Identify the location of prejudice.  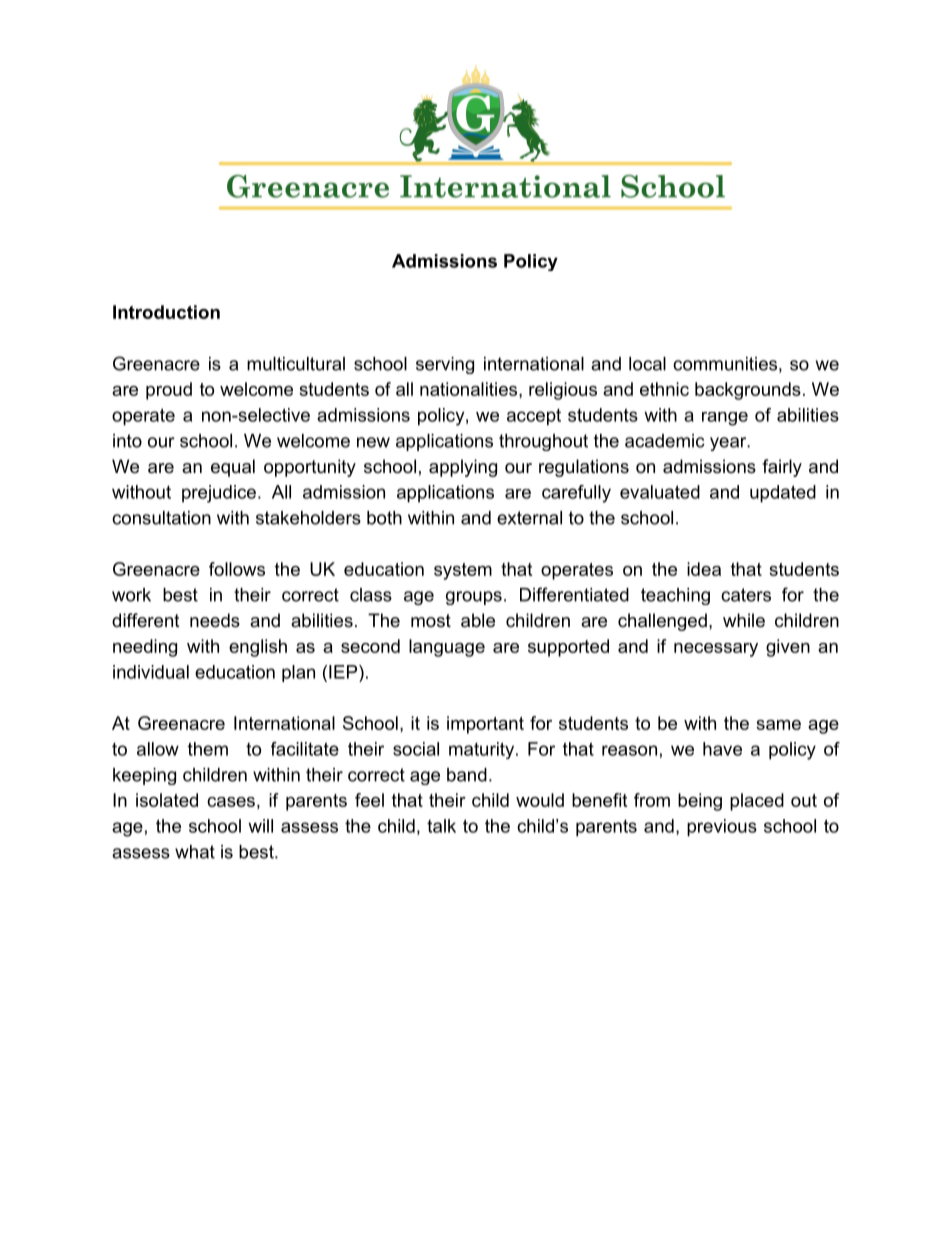
(219, 494).
